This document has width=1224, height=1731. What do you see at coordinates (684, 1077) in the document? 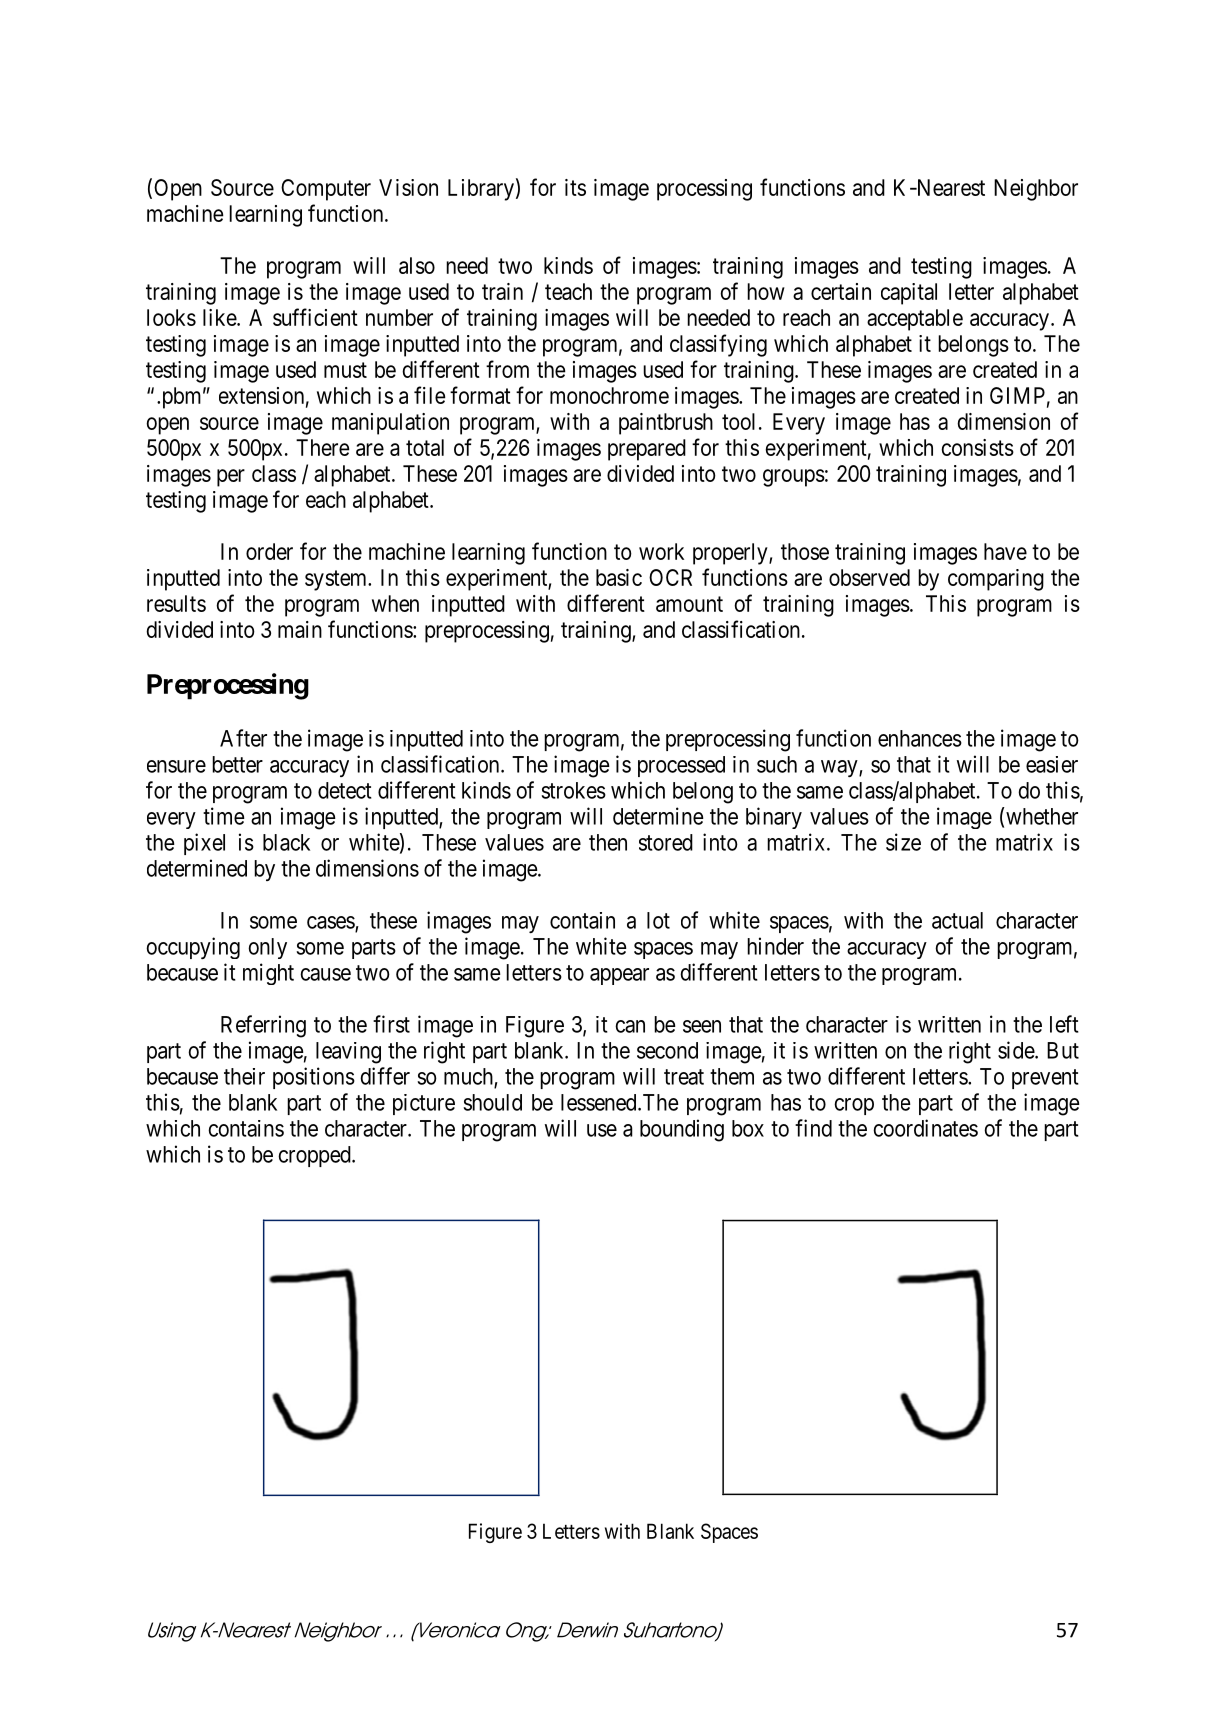
I see `treat` at bounding box center [684, 1077].
